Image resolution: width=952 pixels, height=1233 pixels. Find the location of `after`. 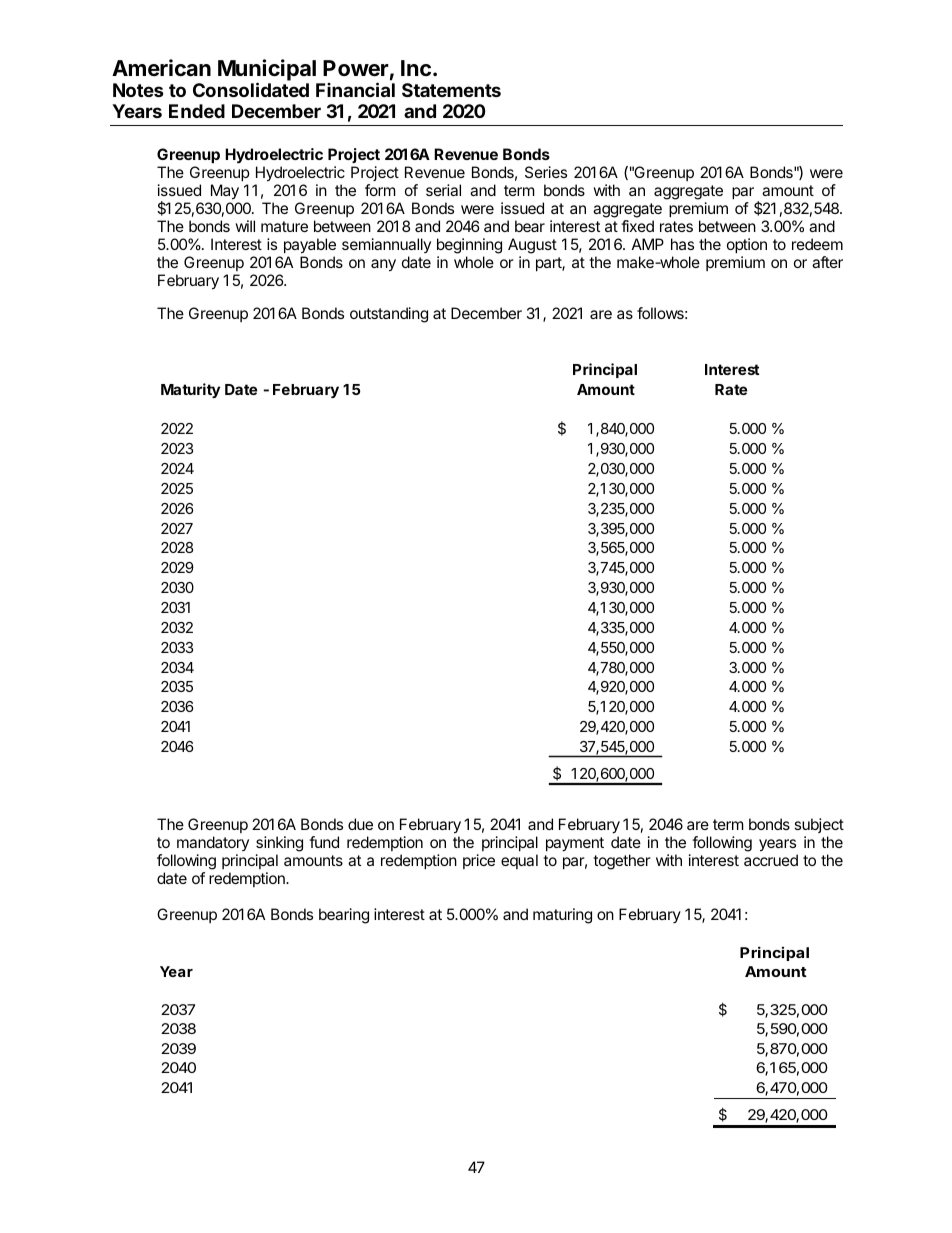

after is located at coordinates (827, 262).
